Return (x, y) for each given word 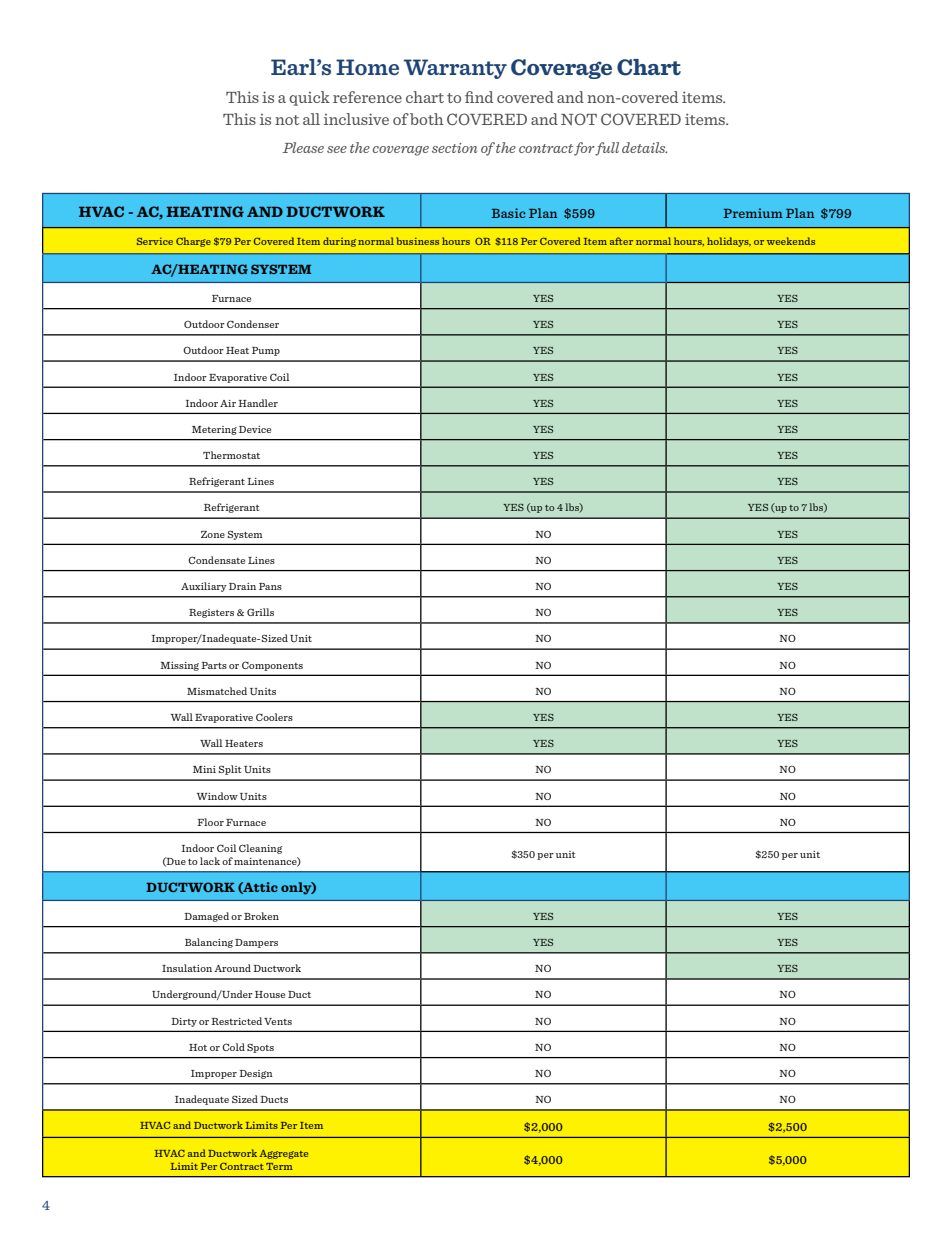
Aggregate (283, 1154)
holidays (729, 242)
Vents (278, 1021)
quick (309, 98)
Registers (211, 613)
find (479, 97)
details (644, 147)
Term (279, 1166)
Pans (270, 586)
